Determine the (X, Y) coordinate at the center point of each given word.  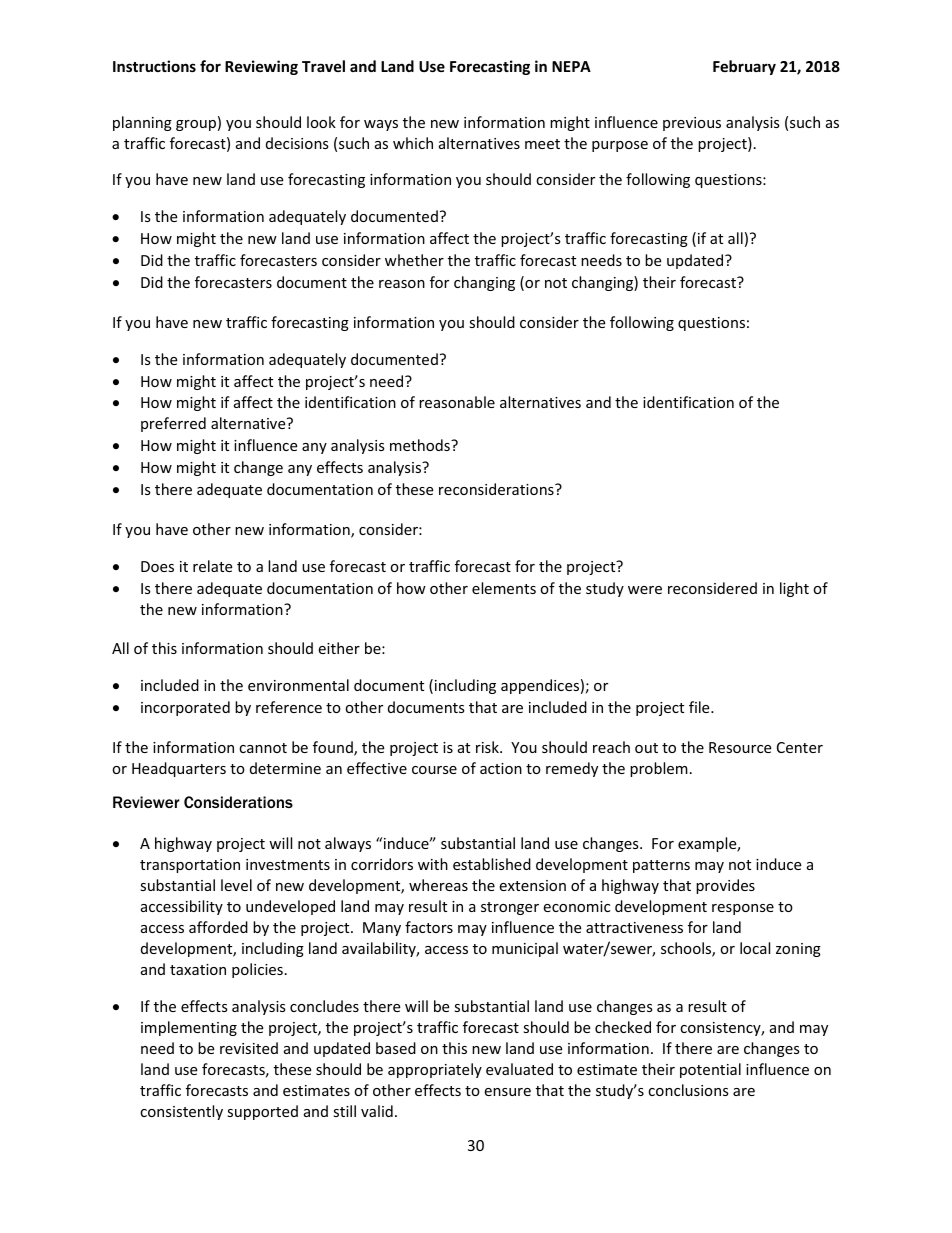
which (413, 143)
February (744, 67)
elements (504, 588)
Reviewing (261, 67)
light (794, 589)
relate (212, 566)
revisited (249, 1048)
